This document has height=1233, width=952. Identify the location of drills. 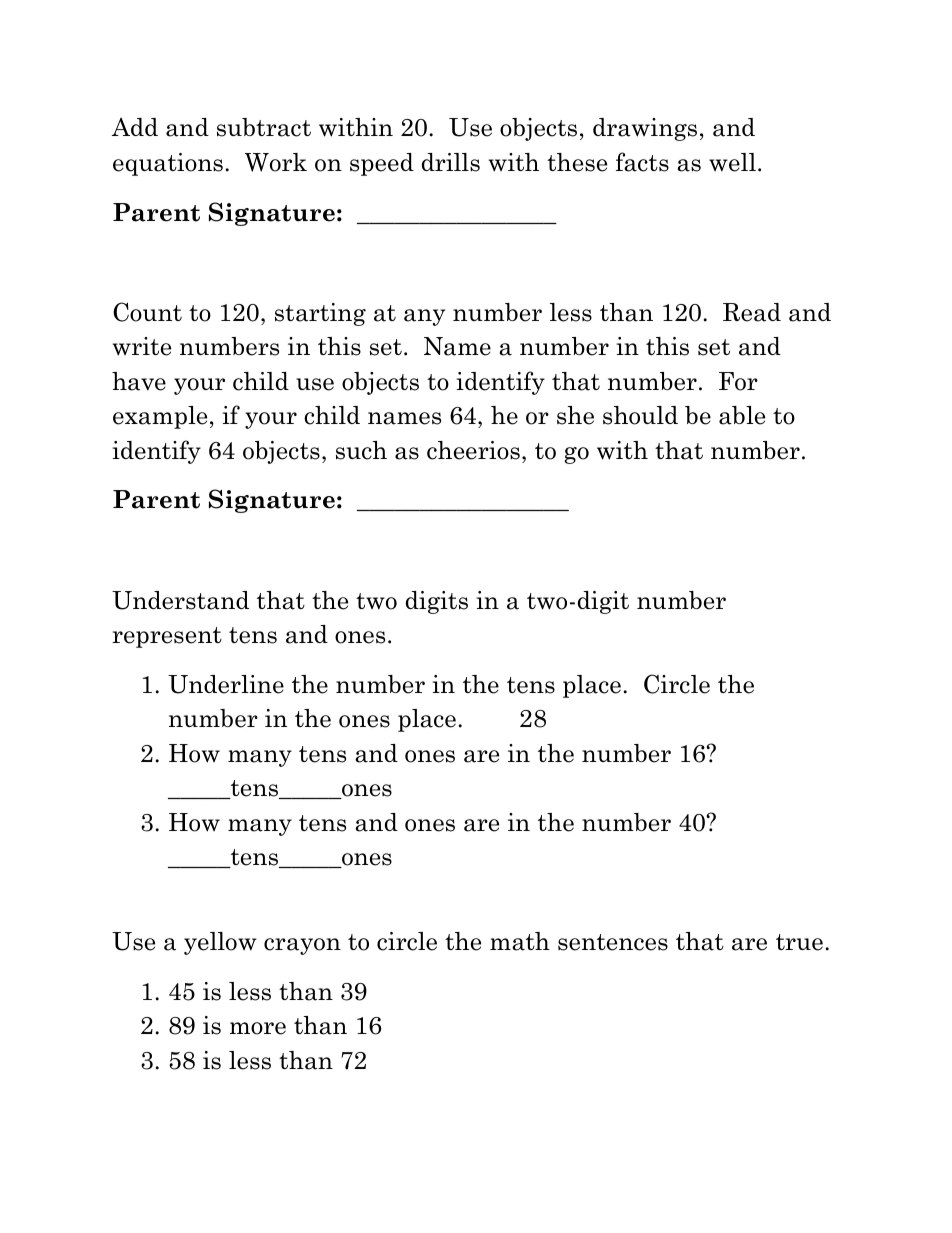
(451, 162).
